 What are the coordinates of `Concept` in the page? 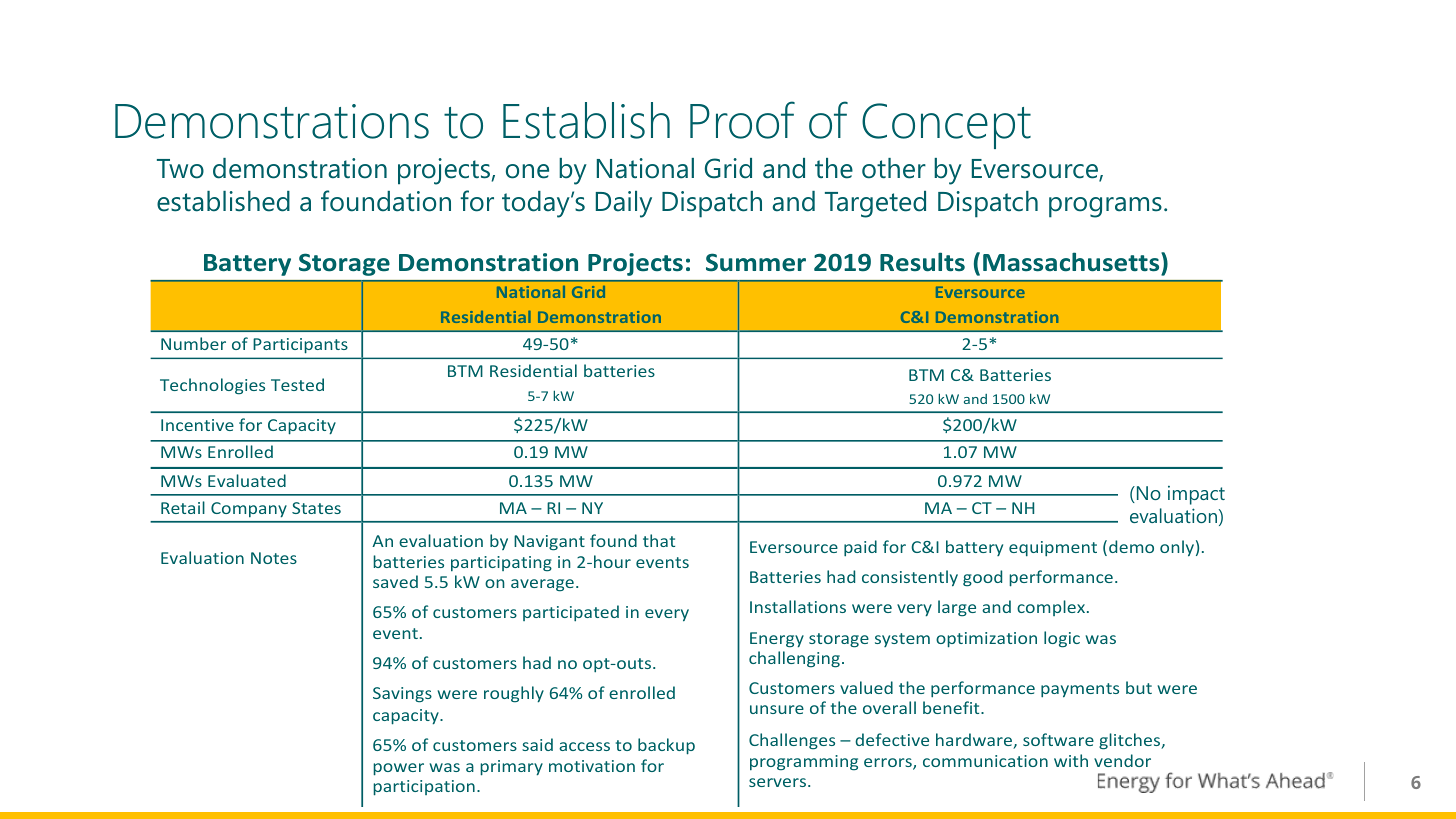 It's located at (946, 126).
